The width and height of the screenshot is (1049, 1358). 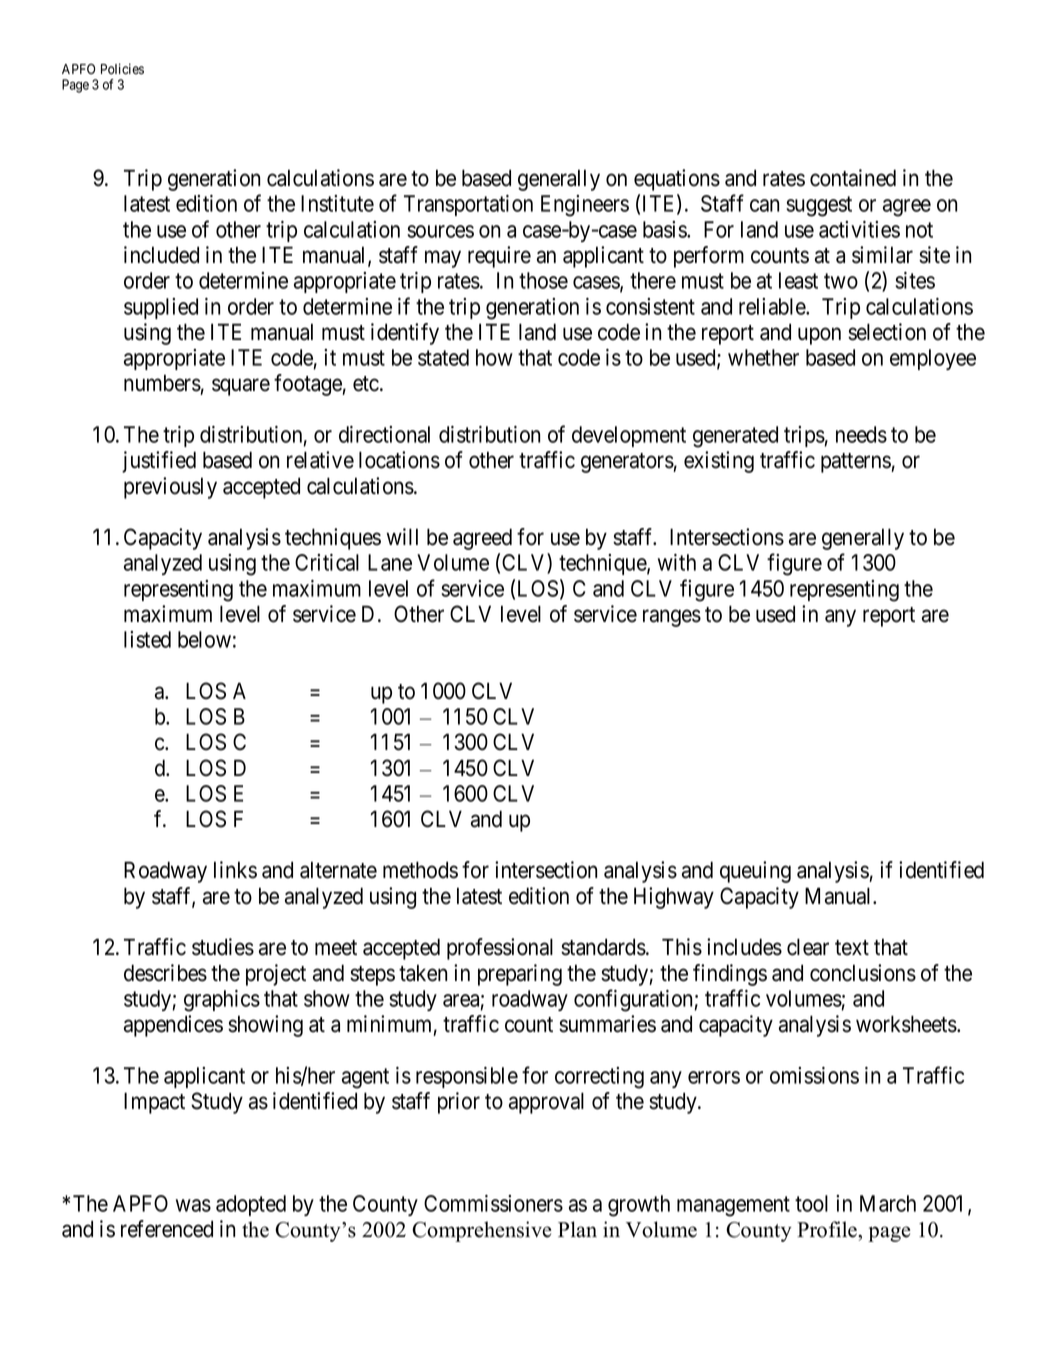 I want to click on tool, so click(x=811, y=1203).
